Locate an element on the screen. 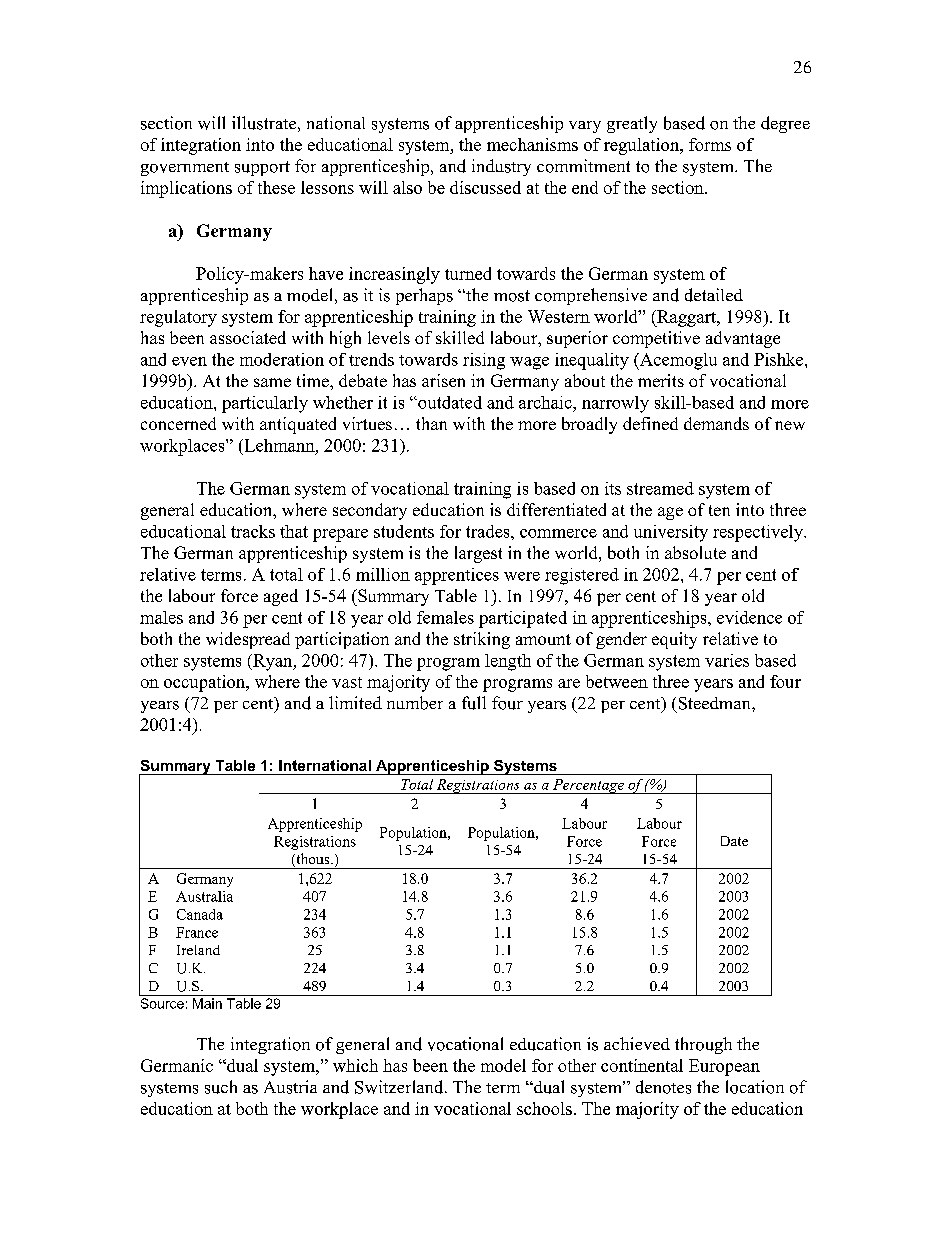 The width and height of the screenshot is (952, 1233). such is located at coordinates (221, 1087).
